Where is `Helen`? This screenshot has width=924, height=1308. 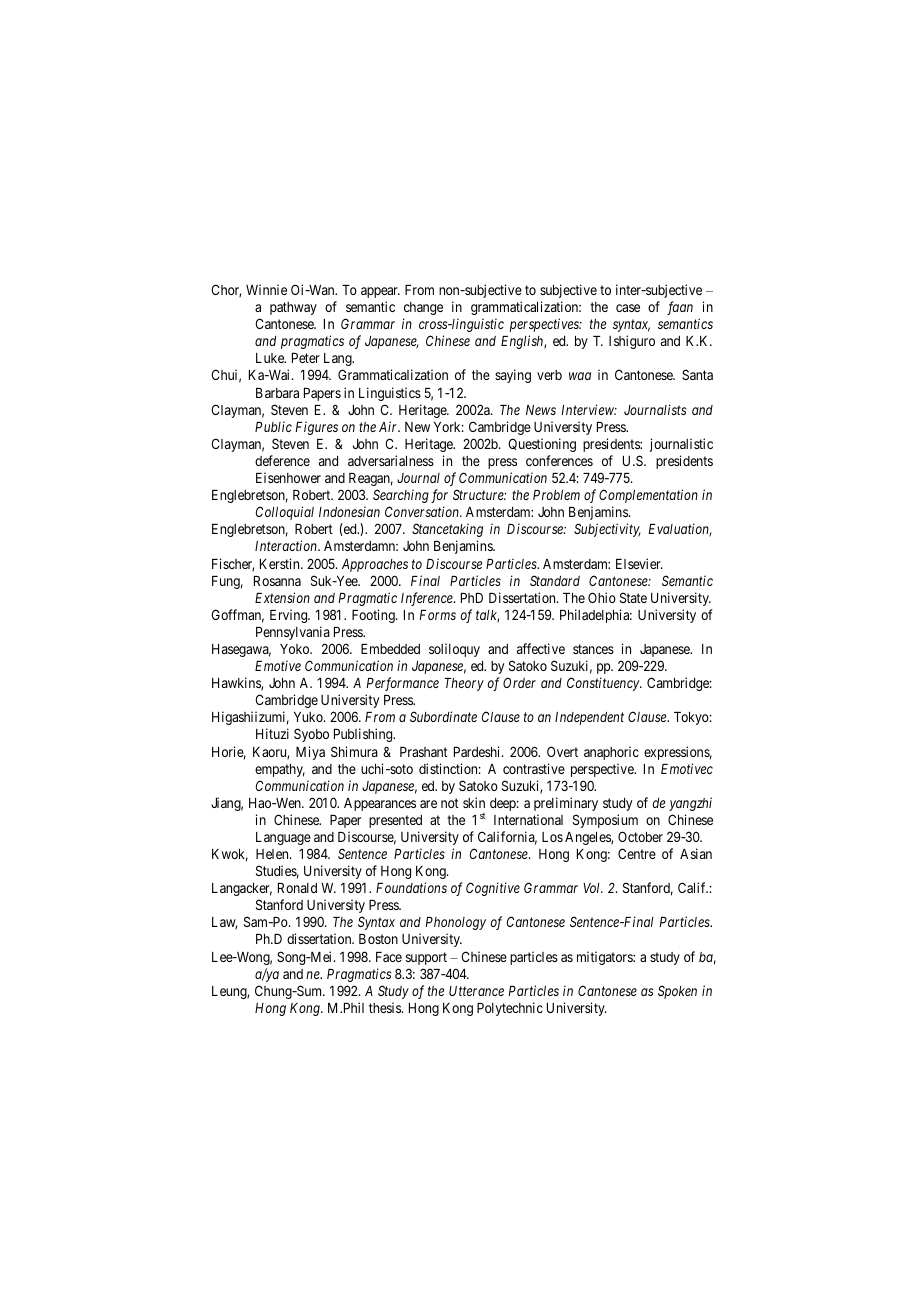 Helen is located at coordinates (273, 854).
